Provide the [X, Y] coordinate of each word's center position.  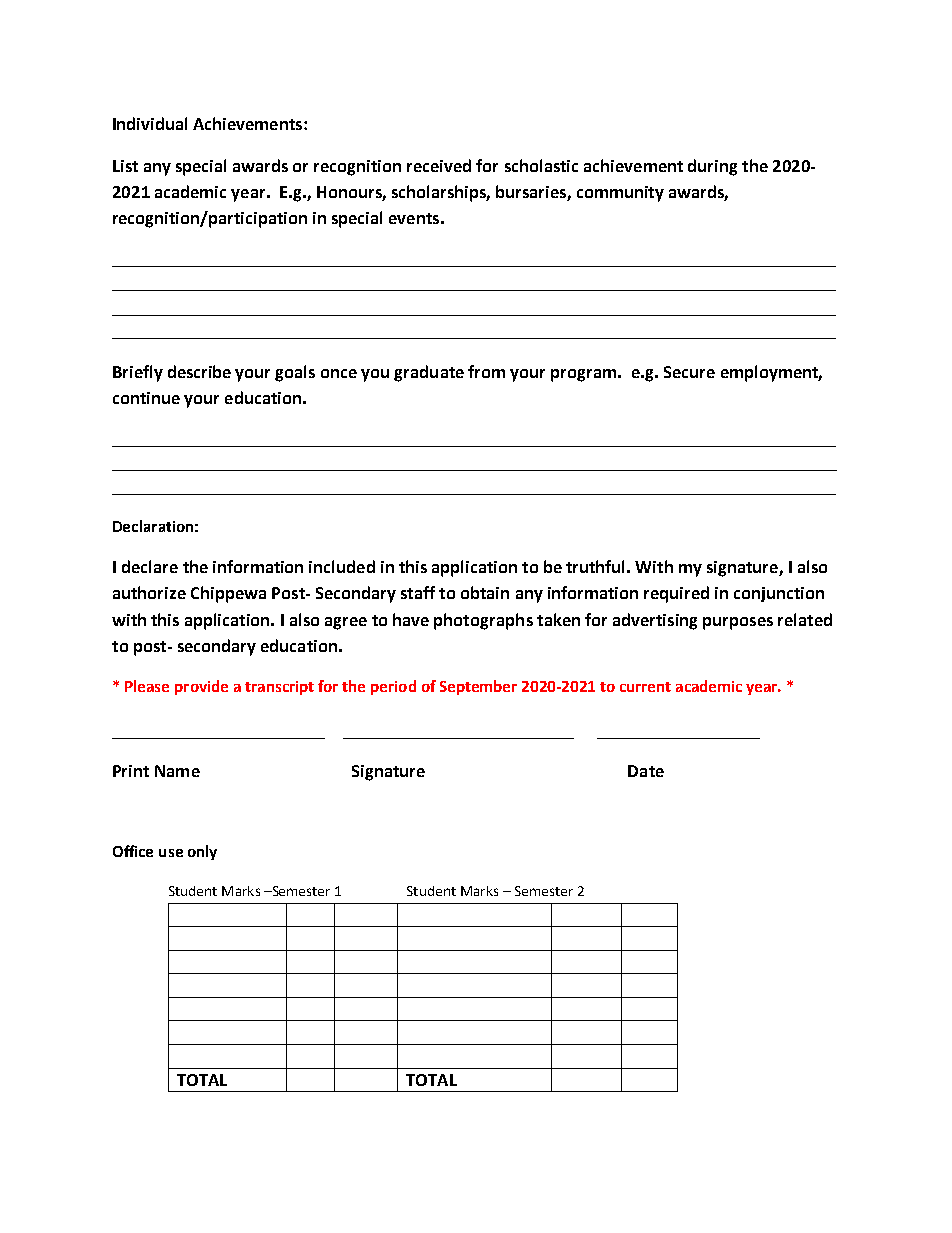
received [439, 165]
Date [646, 771]
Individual [150, 123]
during [712, 167]
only [202, 852]
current [645, 687]
